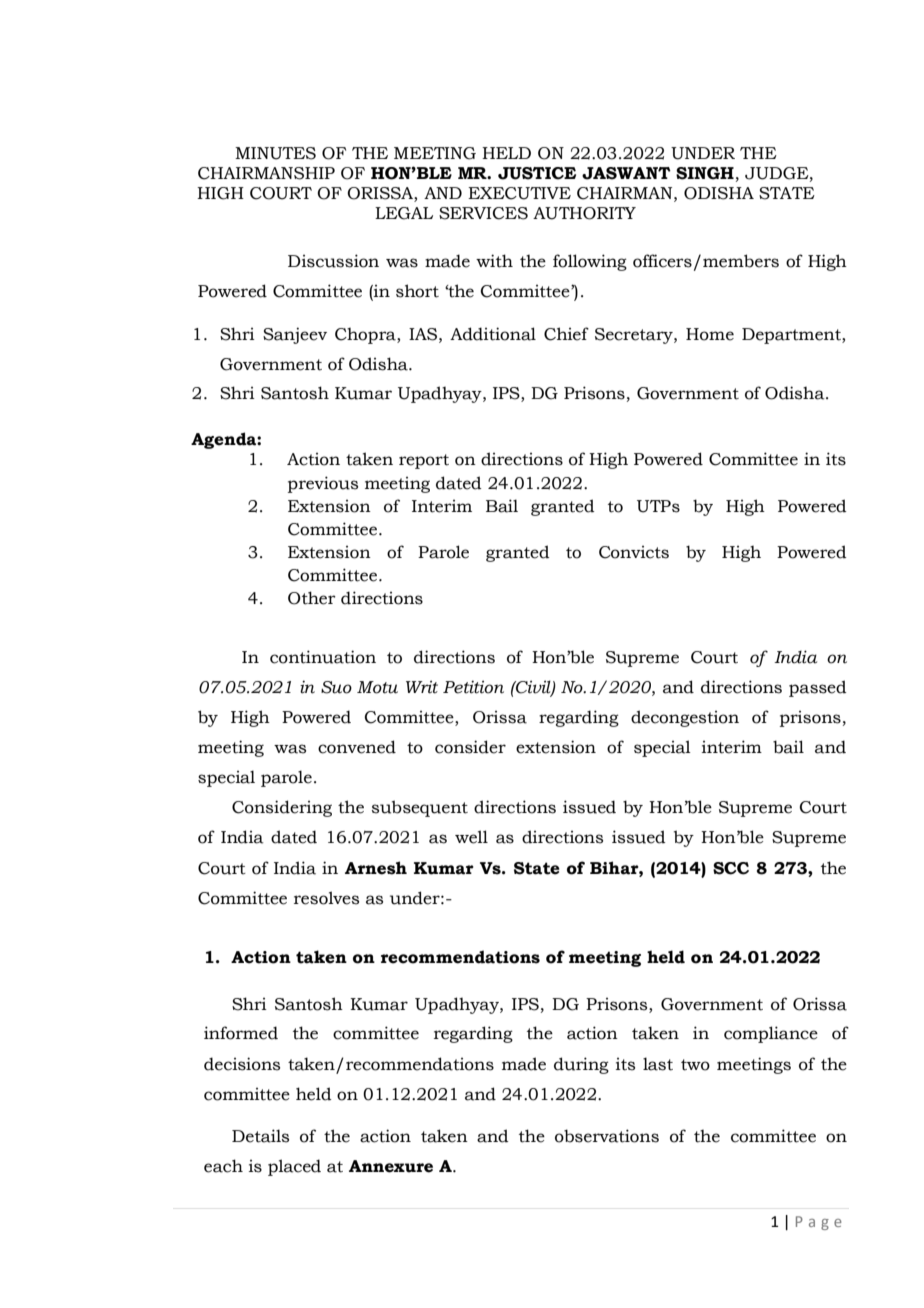 The width and height of the document is (924, 1308). Describe the element at coordinates (519, 193) in the document. I see `EXECUTIVE` at that location.
